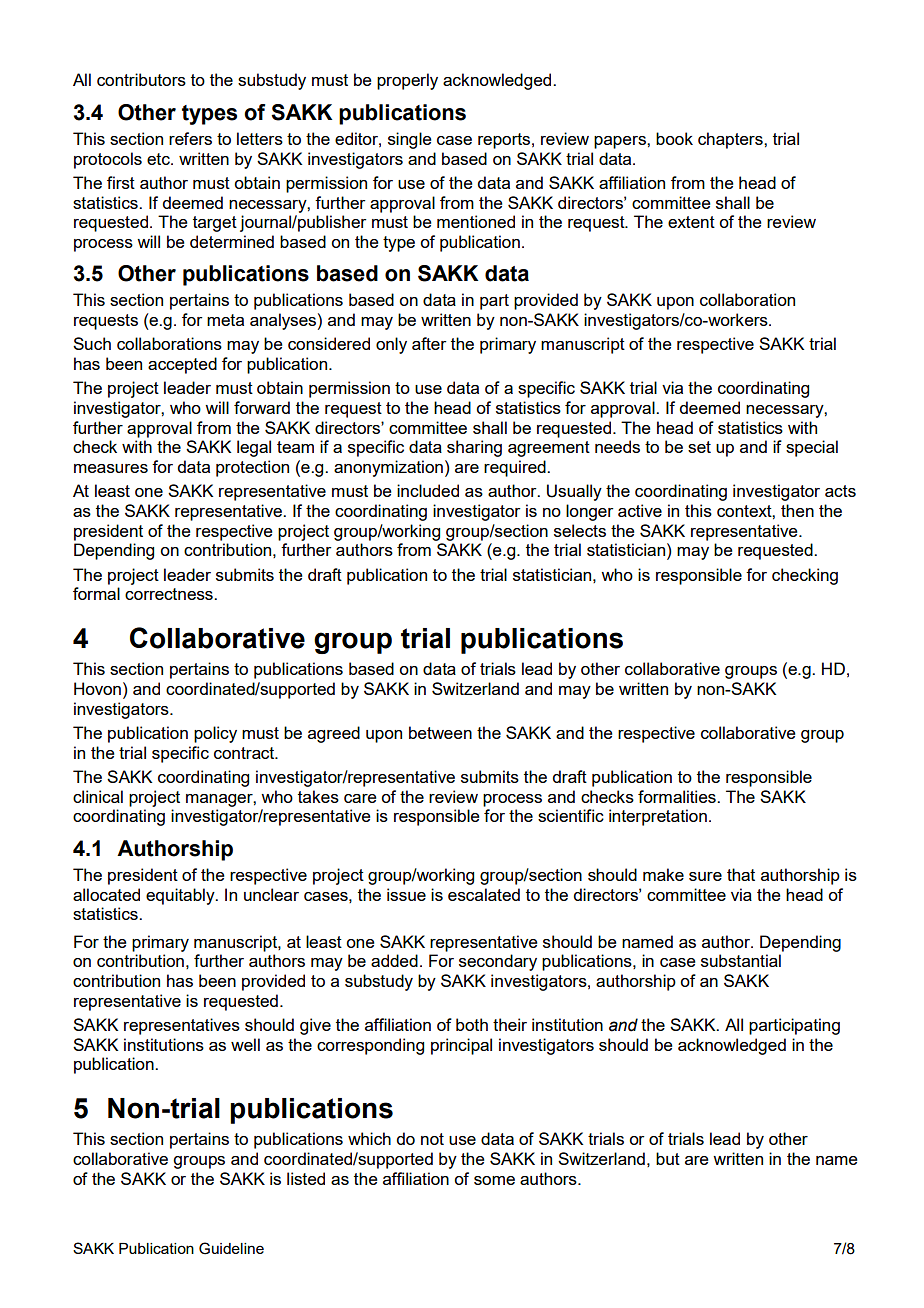 The width and height of the screenshot is (924, 1308). What do you see at coordinates (797, 510) in the screenshot?
I see `then` at bounding box center [797, 510].
